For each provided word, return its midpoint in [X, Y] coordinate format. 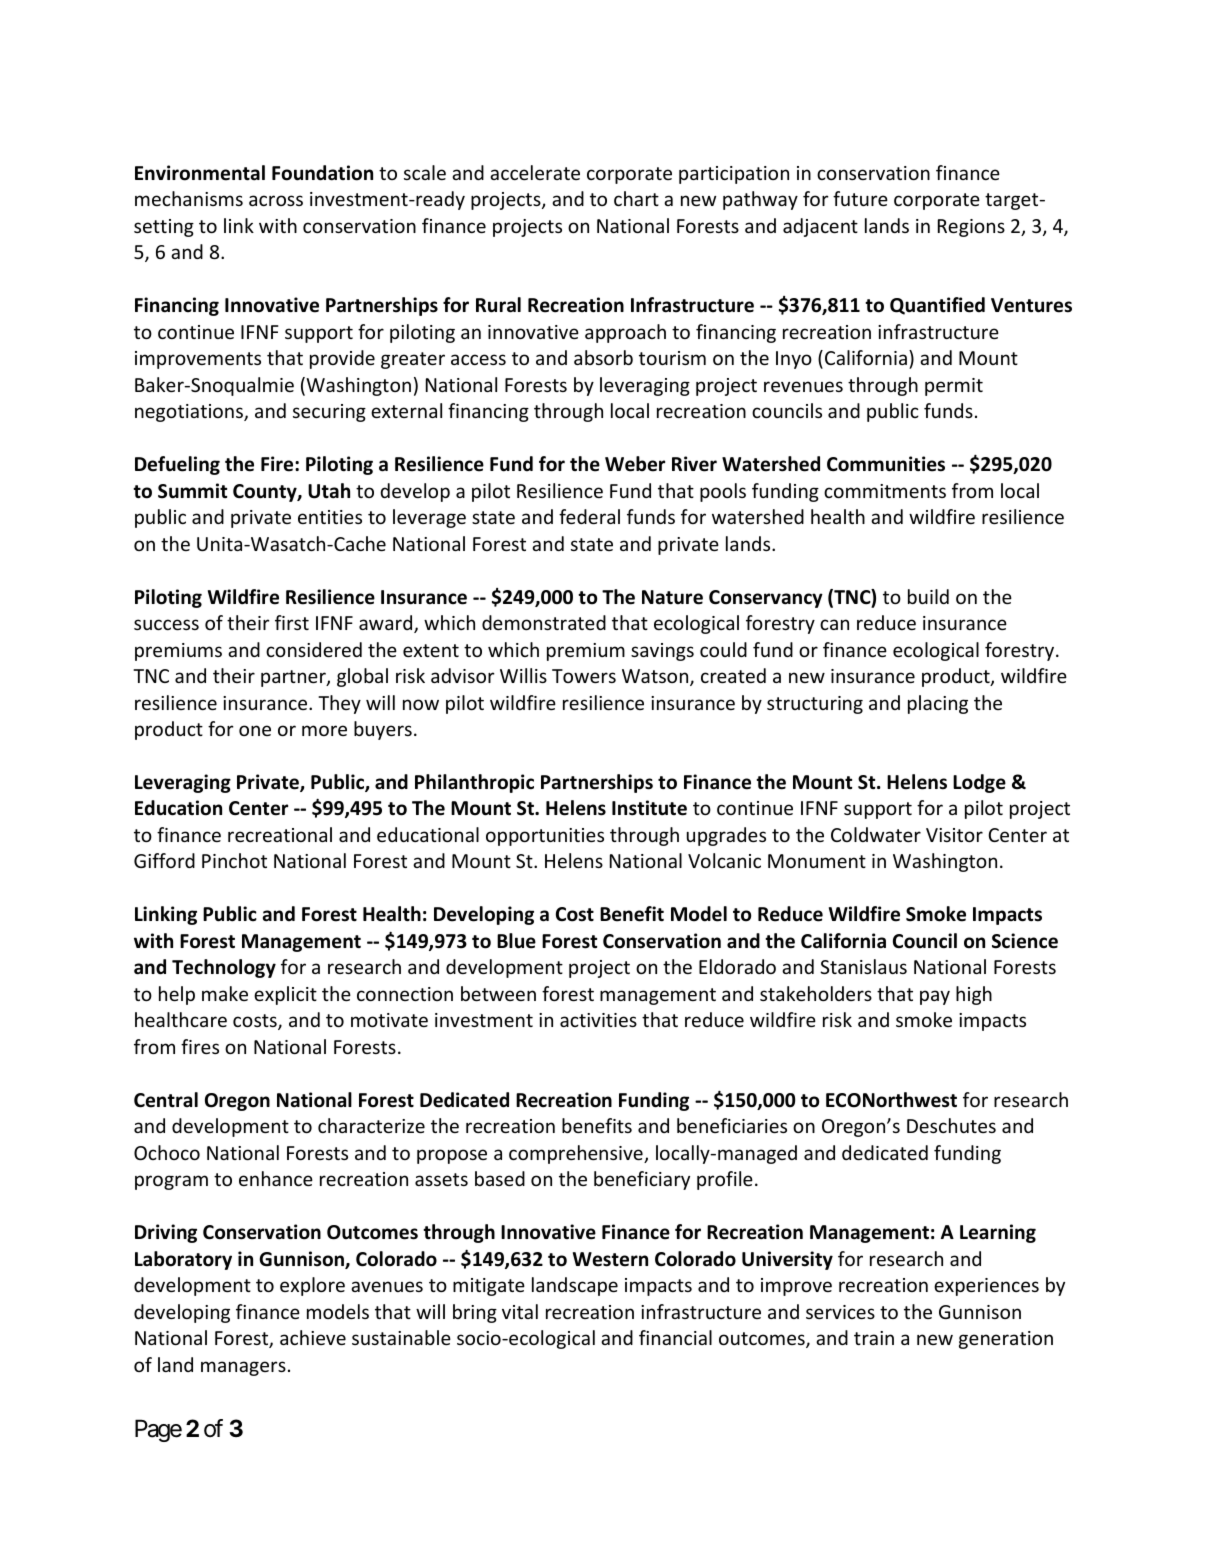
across [276, 200]
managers [243, 1368]
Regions [971, 228]
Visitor [954, 835]
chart [636, 198]
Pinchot [234, 860]
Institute [649, 808]
